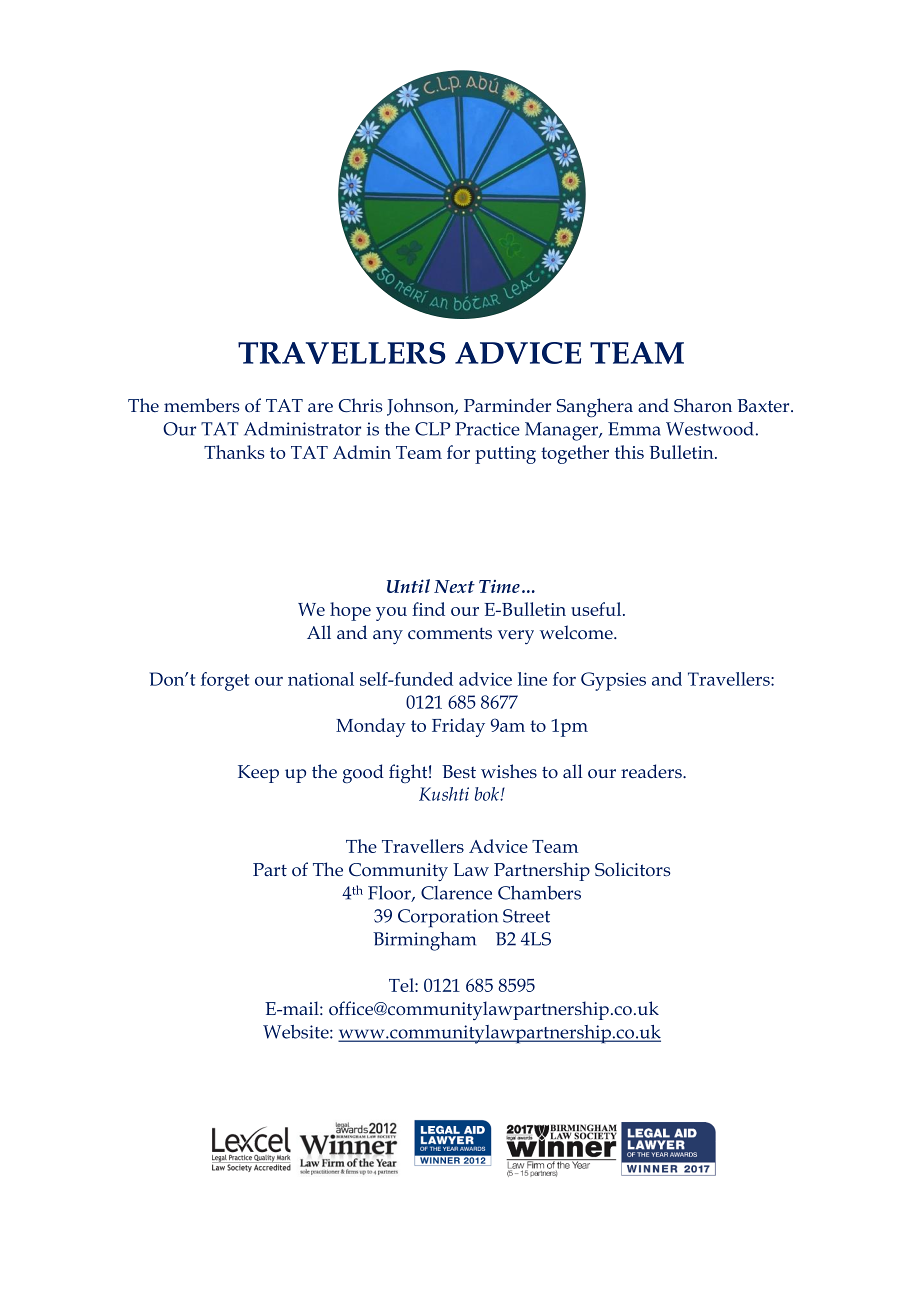  Describe the element at coordinates (448, 918) in the document. I see `Corporation` at that location.
